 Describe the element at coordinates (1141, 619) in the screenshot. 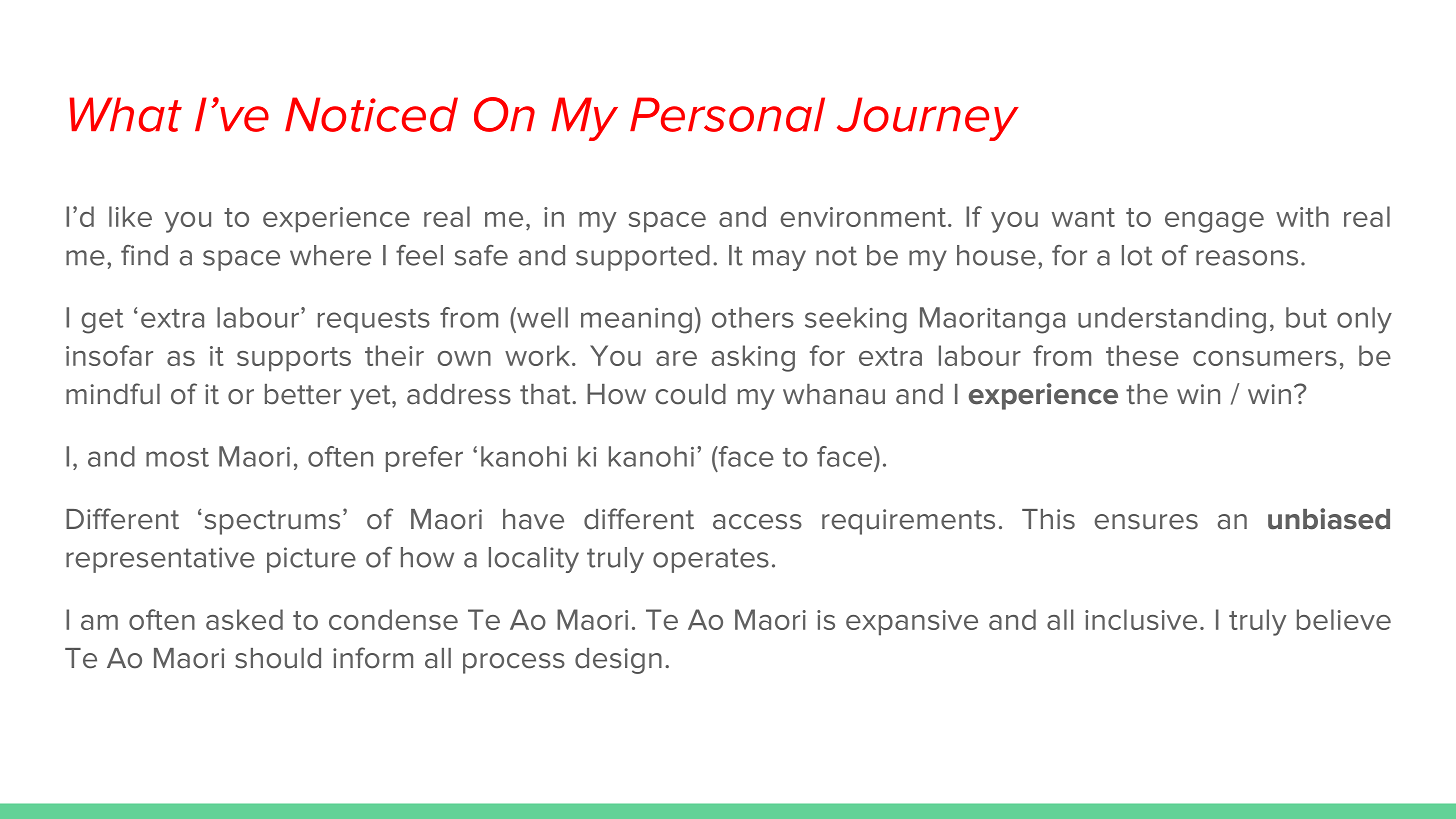

I see `inclusive` at that location.
